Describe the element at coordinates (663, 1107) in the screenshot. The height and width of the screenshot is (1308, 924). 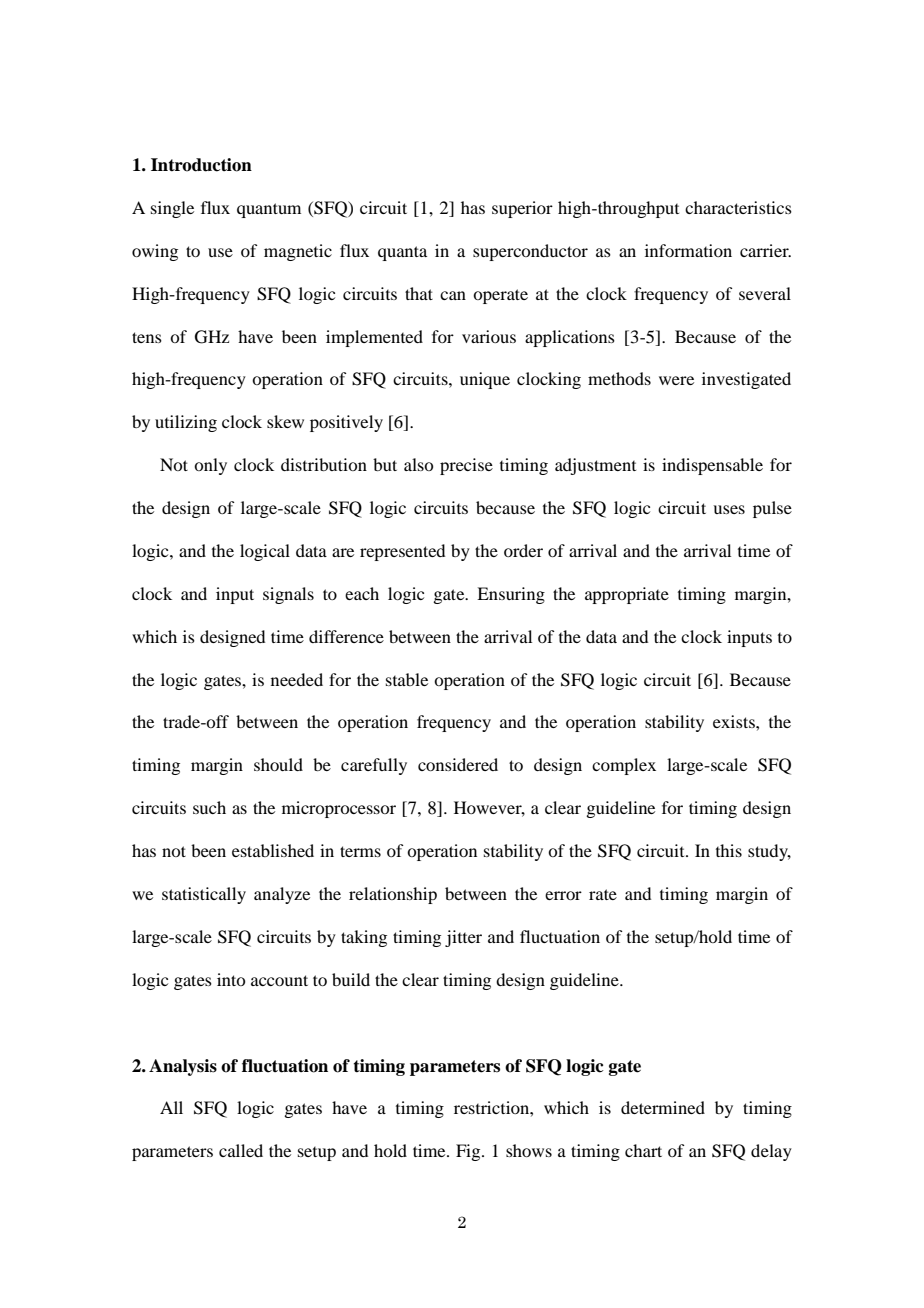
I see `determined` at that location.
